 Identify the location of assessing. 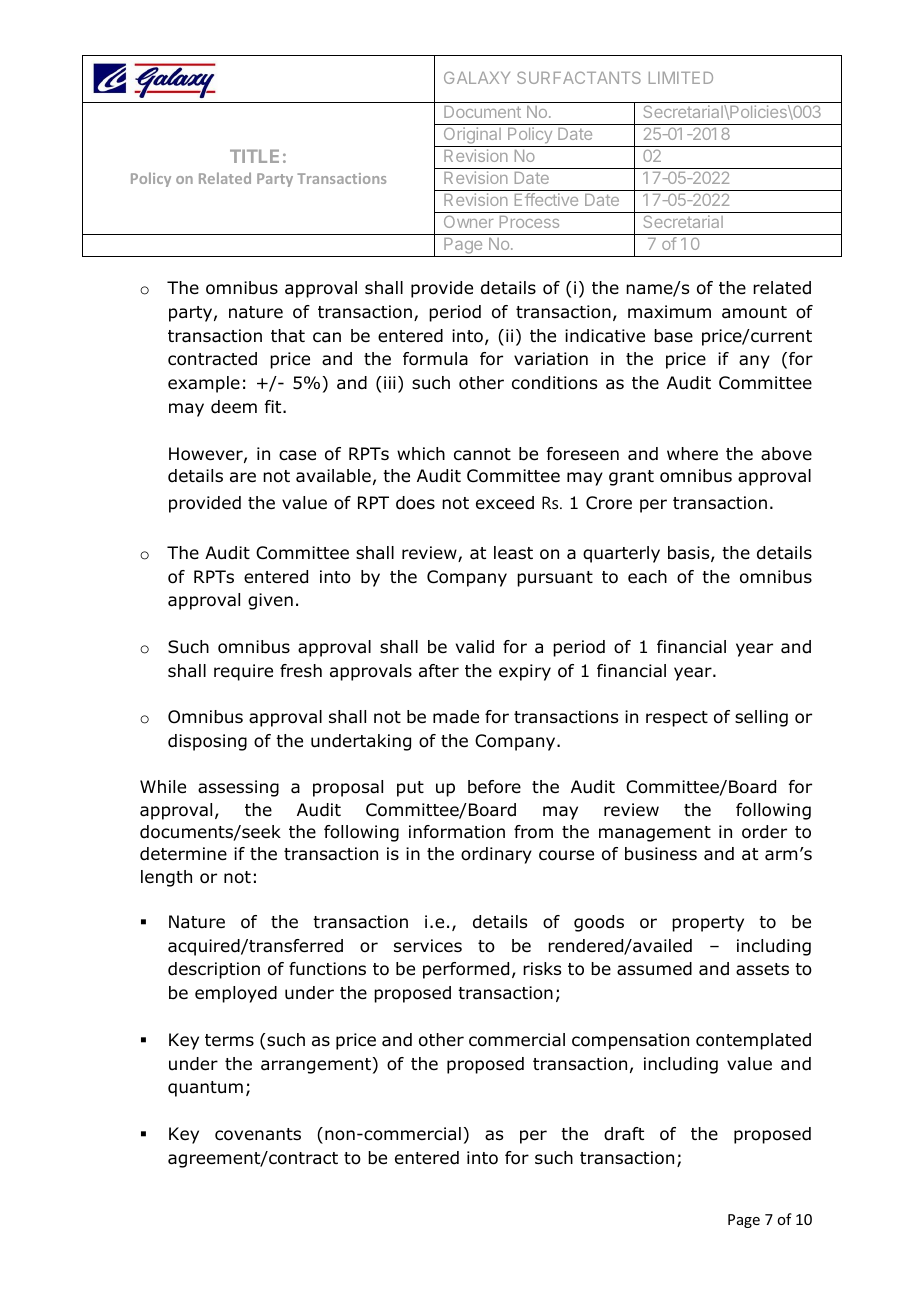
(238, 788).
